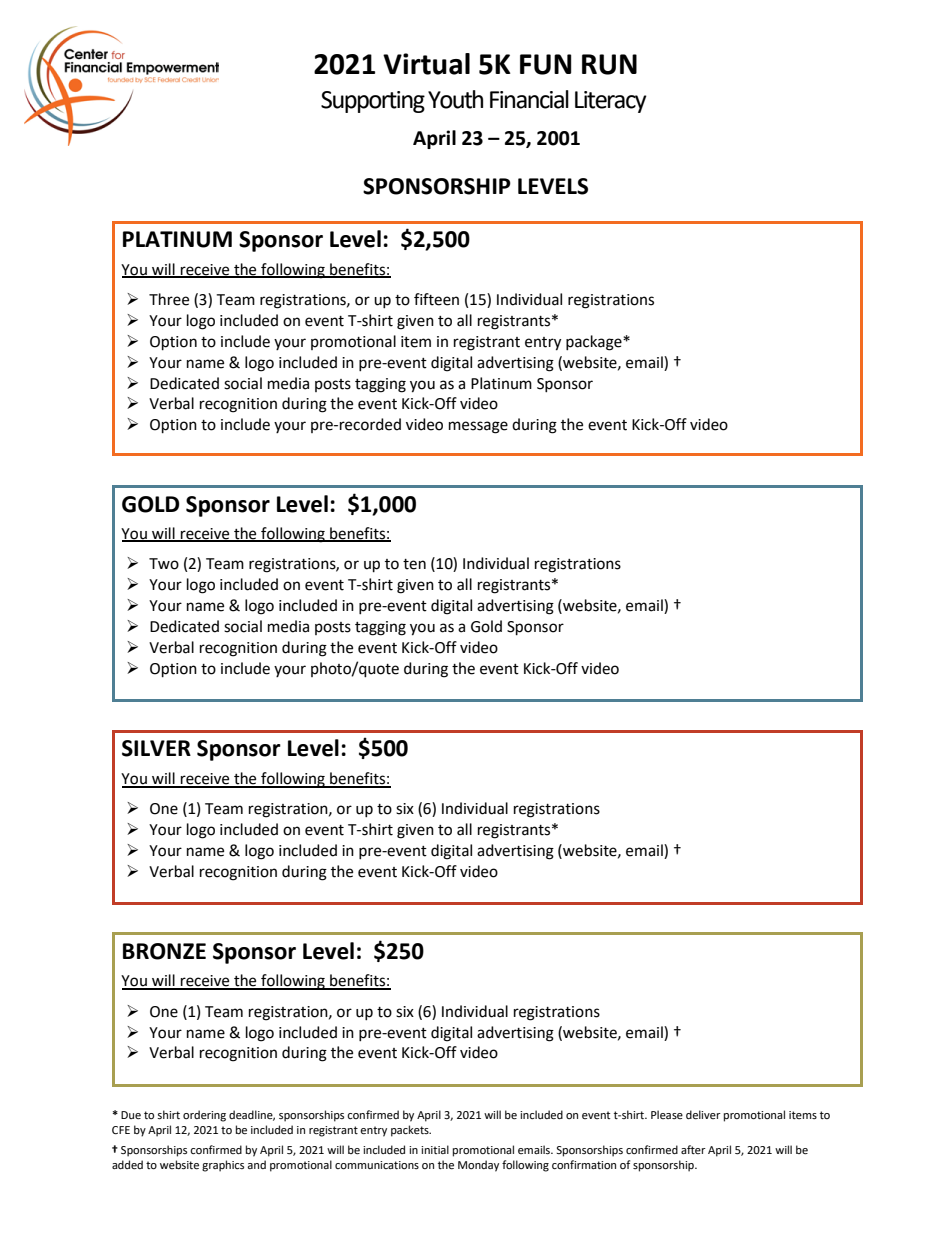 Image resolution: width=952 pixels, height=1233 pixels. I want to click on Literacy, so click(611, 102).
